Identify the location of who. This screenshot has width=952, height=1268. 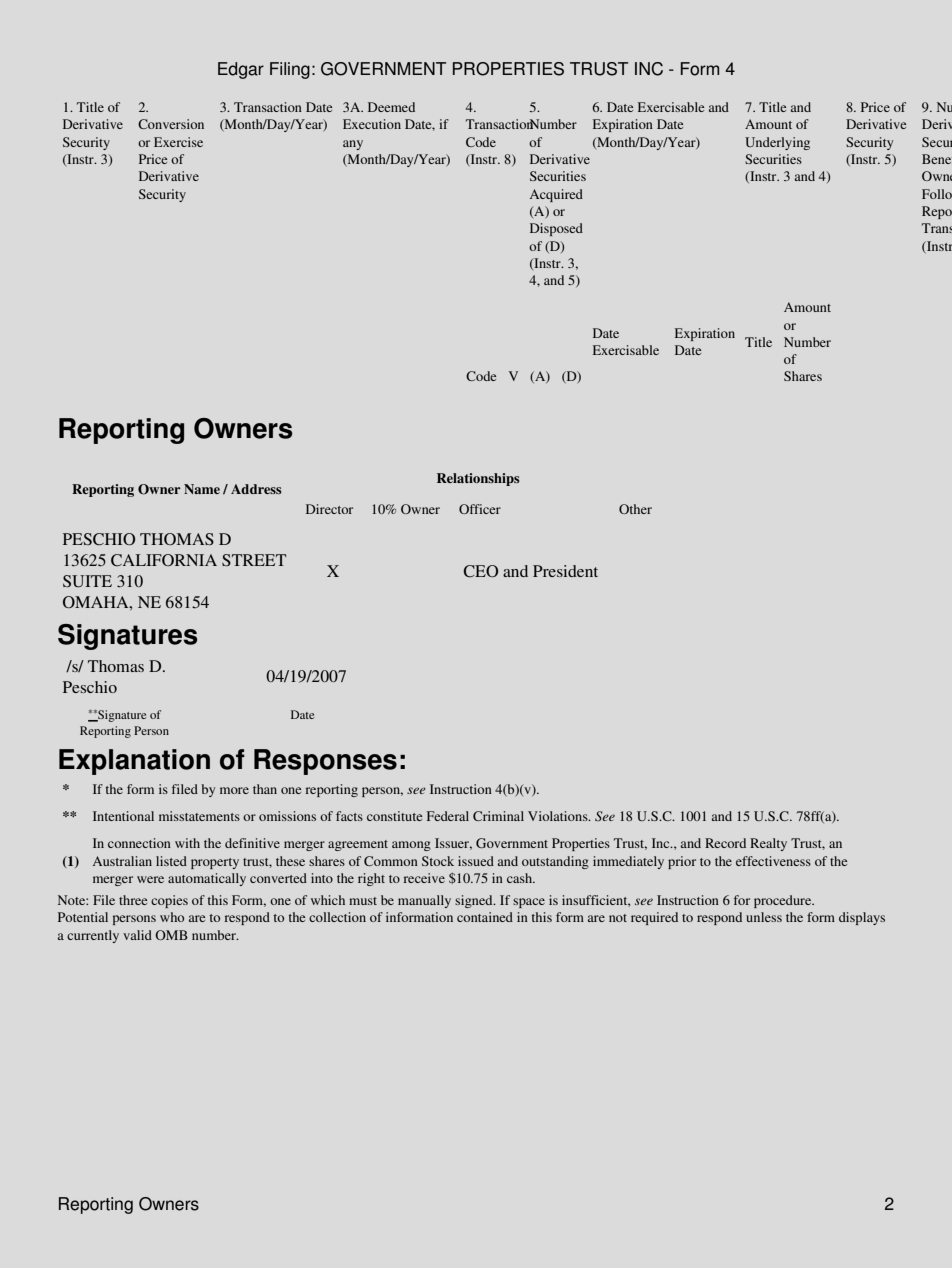
(172, 917).
